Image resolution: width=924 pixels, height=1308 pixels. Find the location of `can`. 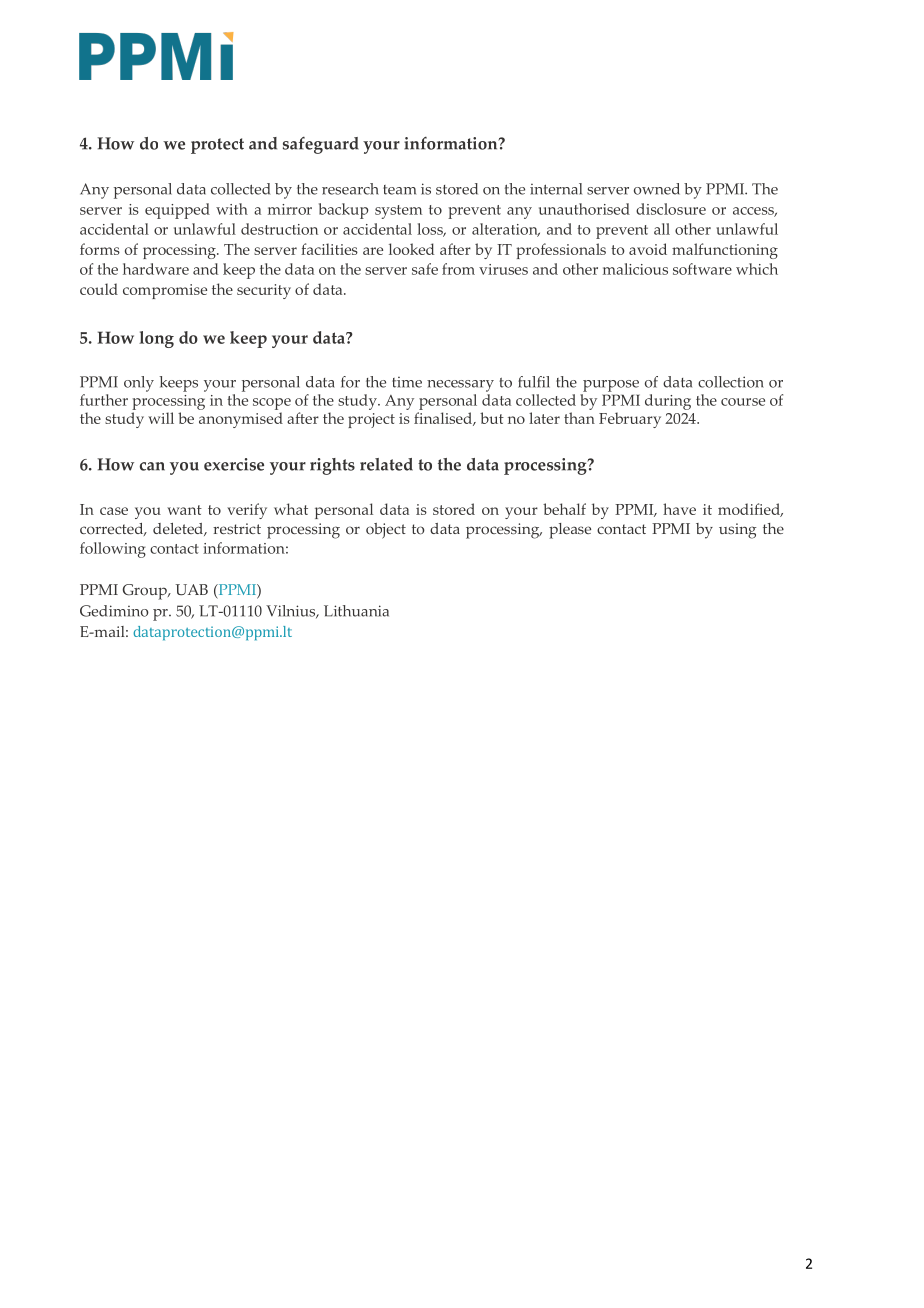

can is located at coordinates (152, 466).
